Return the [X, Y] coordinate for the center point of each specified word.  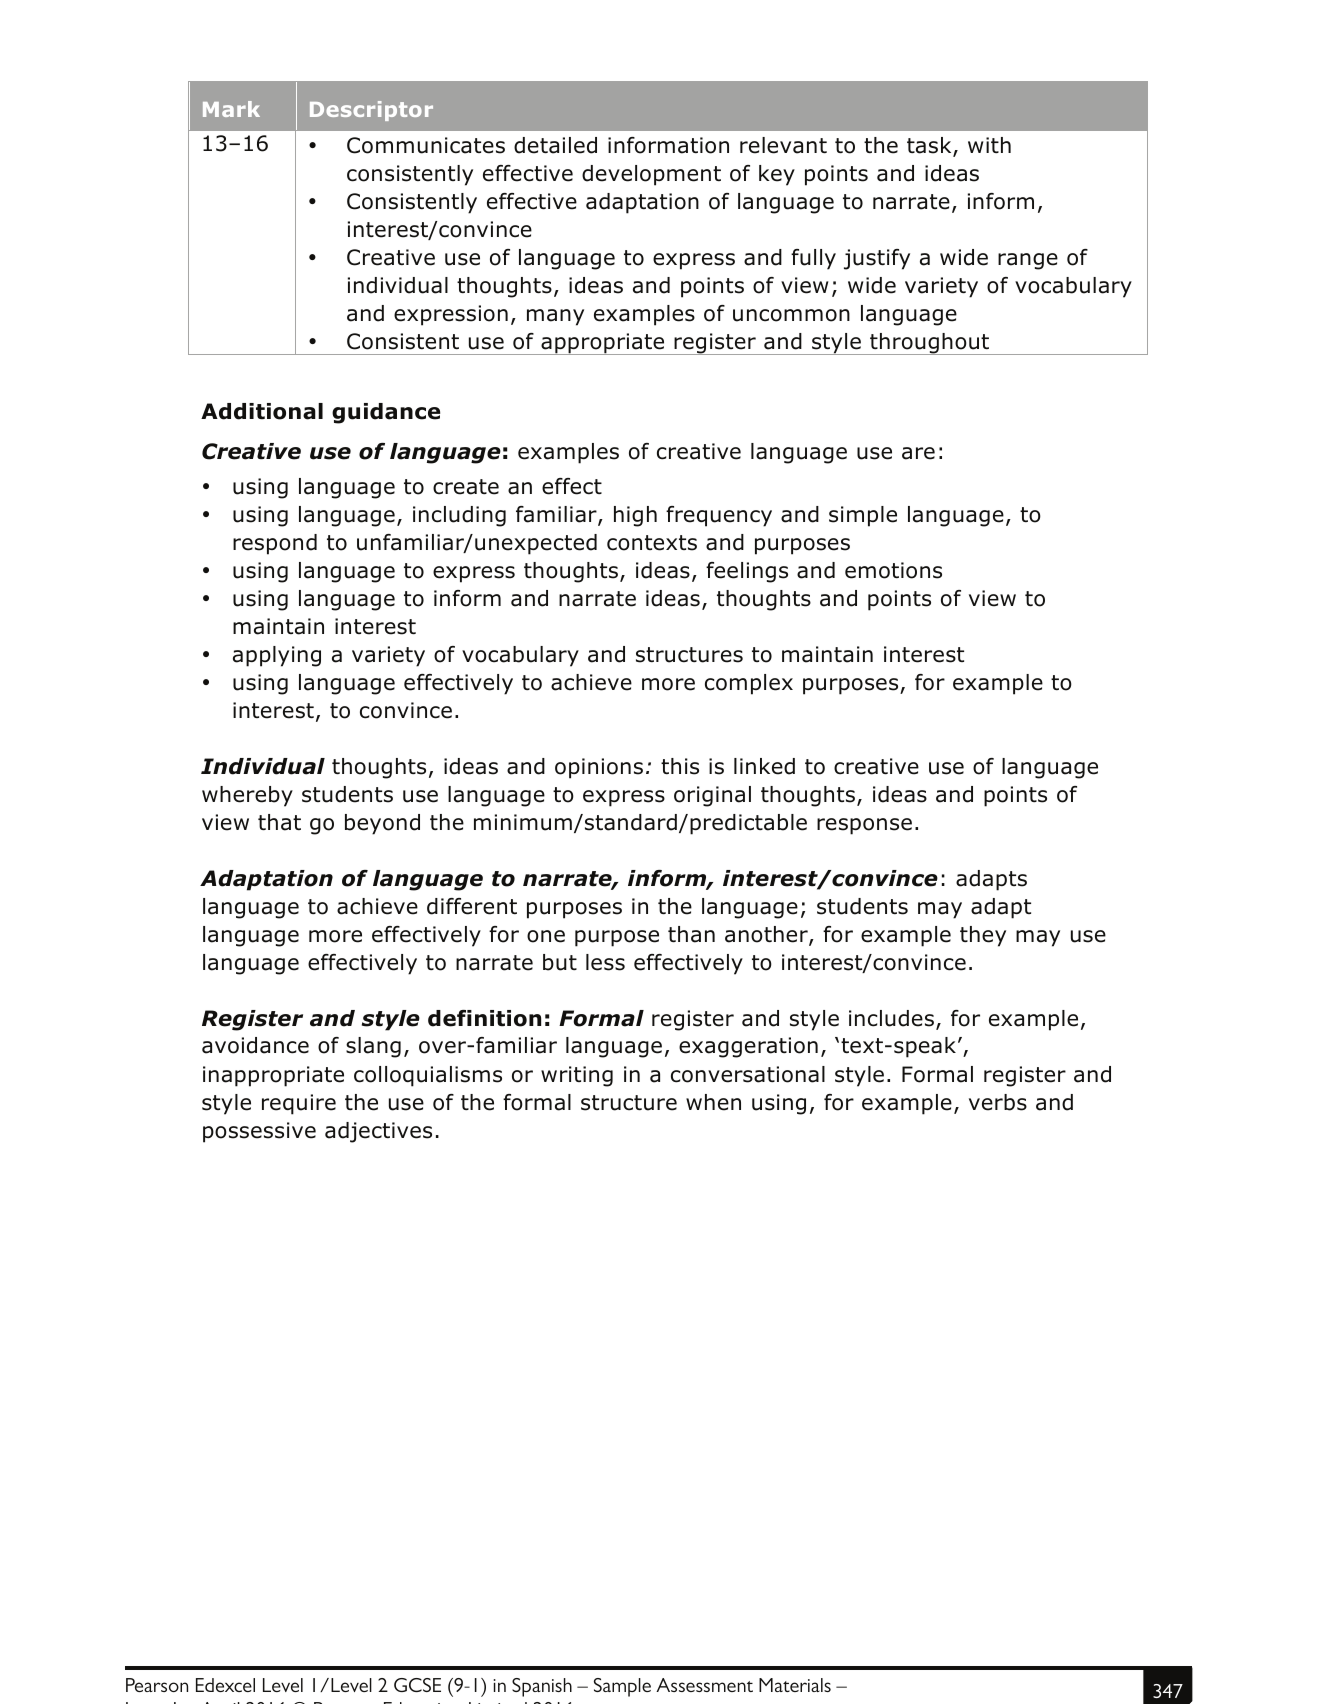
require [299, 1104]
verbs [998, 1102]
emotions [893, 570]
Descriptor [371, 111]
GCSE [417, 1685]
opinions [599, 768]
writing [577, 1076]
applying [277, 656]
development [651, 175]
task [930, 147]
